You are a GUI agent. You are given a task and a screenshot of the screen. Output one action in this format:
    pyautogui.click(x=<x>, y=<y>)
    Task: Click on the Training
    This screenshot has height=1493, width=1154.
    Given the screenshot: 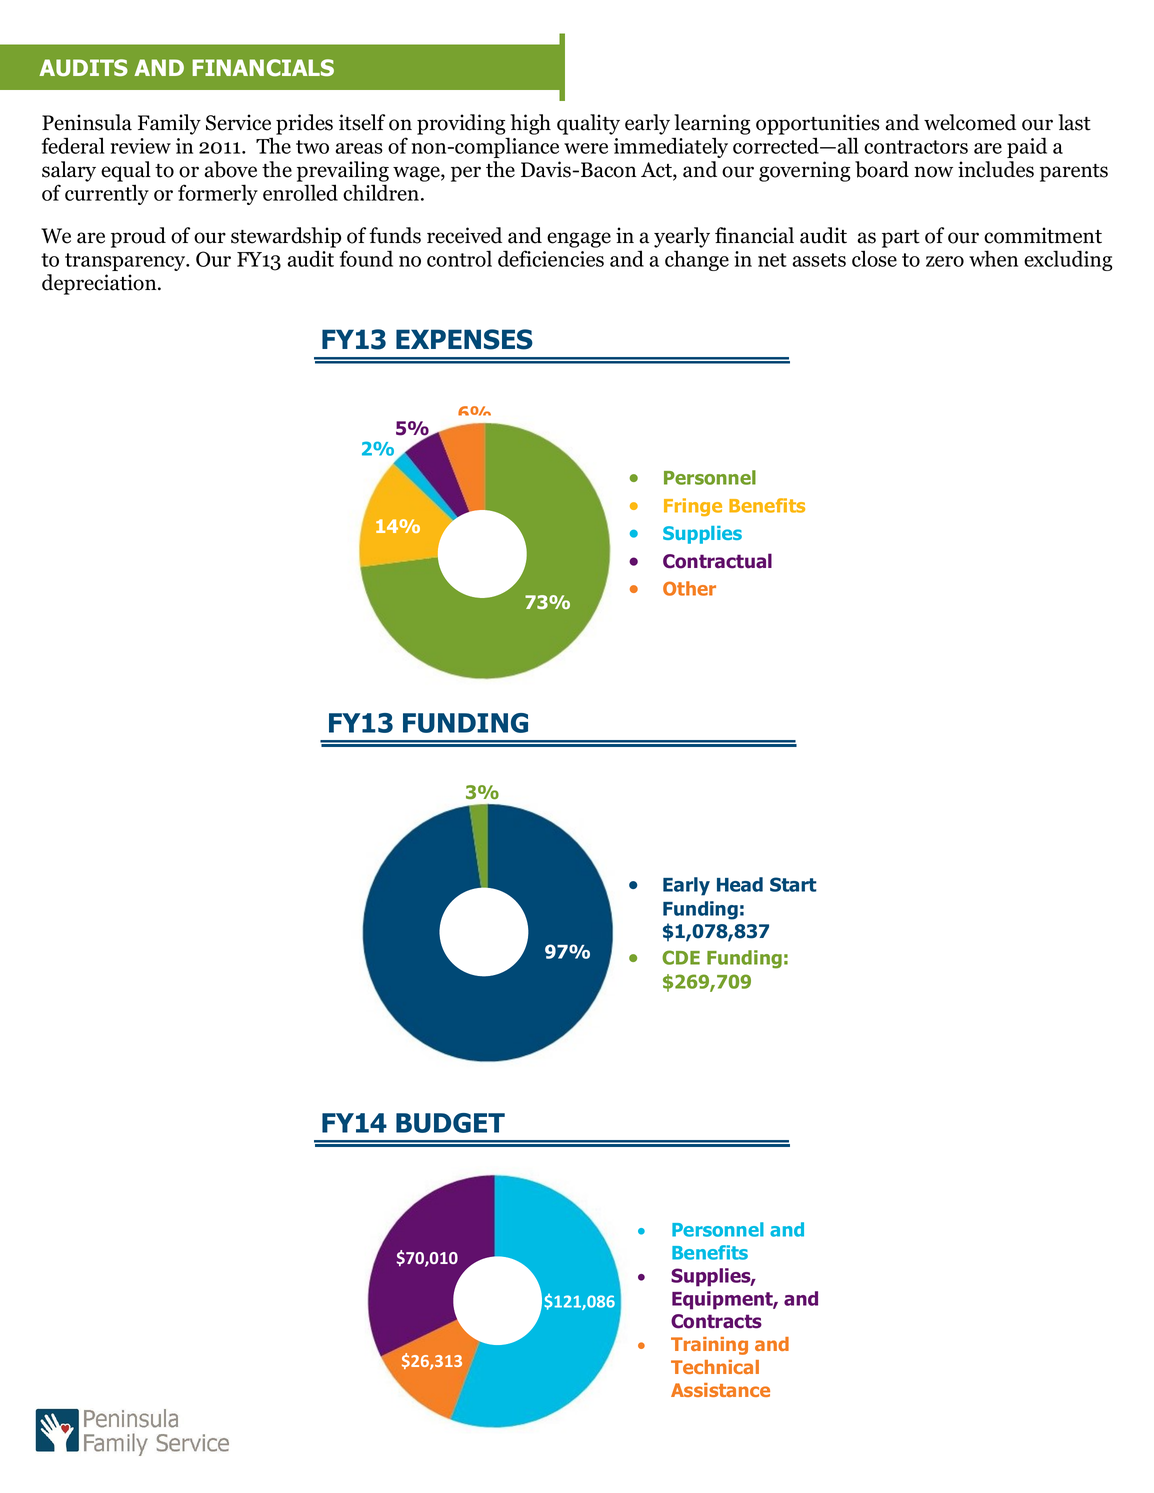 What is the action you would take?
    pyautogui.click(x=709, y=1346)
